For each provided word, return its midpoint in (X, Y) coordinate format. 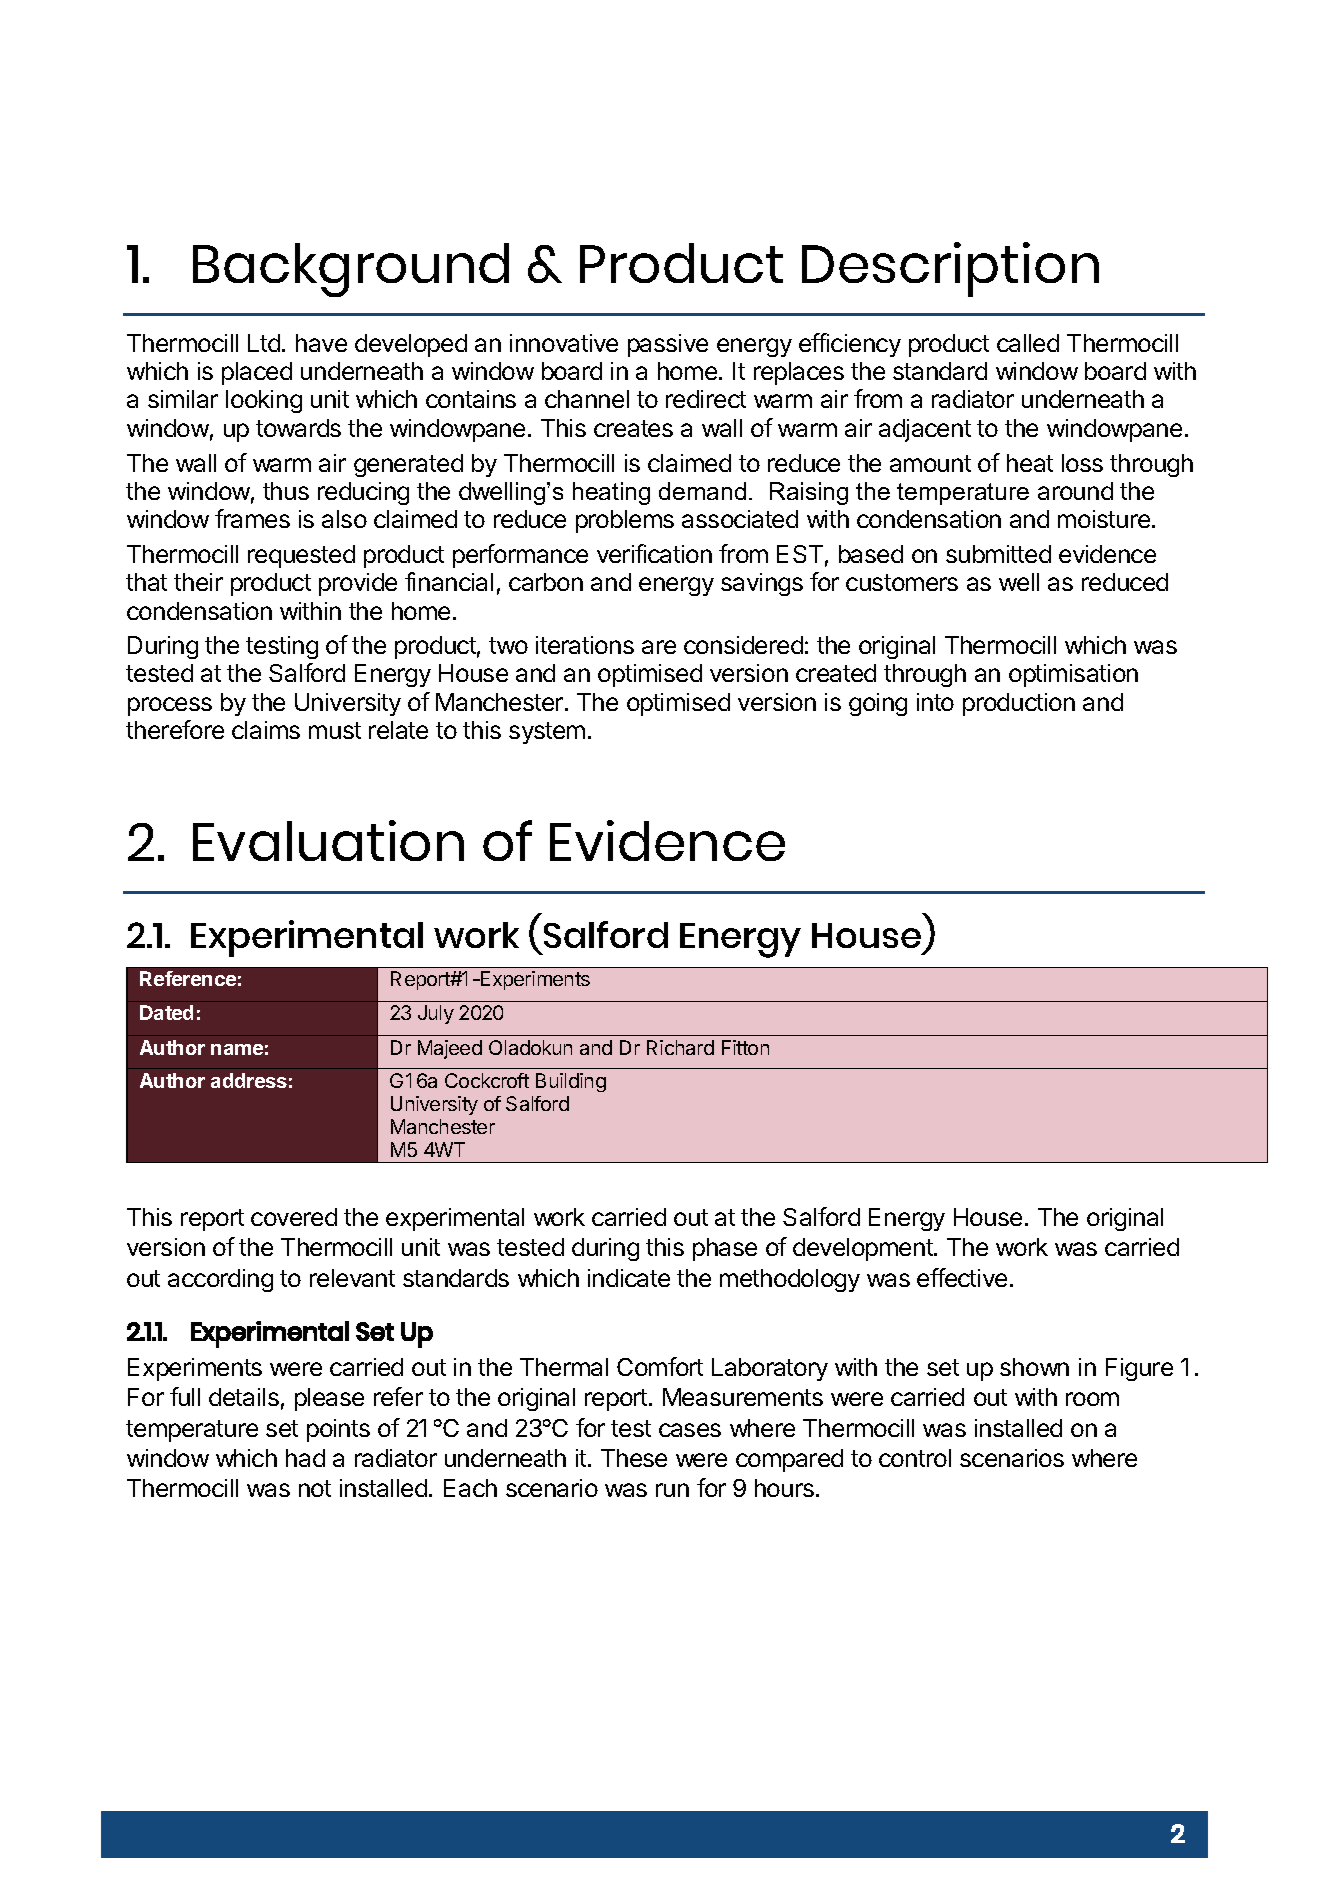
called (1028, 343)
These (634, 1458)
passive (668, 345)
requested (301, 556)
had (305, 1458)
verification (654, 553)
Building (571, 1082)
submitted (998, 554)
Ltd (264, 343)
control (915, 1458)
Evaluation (328, 840)
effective (962, 1277)
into (935, 702)
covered (294, 1217)
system (547, 733)
